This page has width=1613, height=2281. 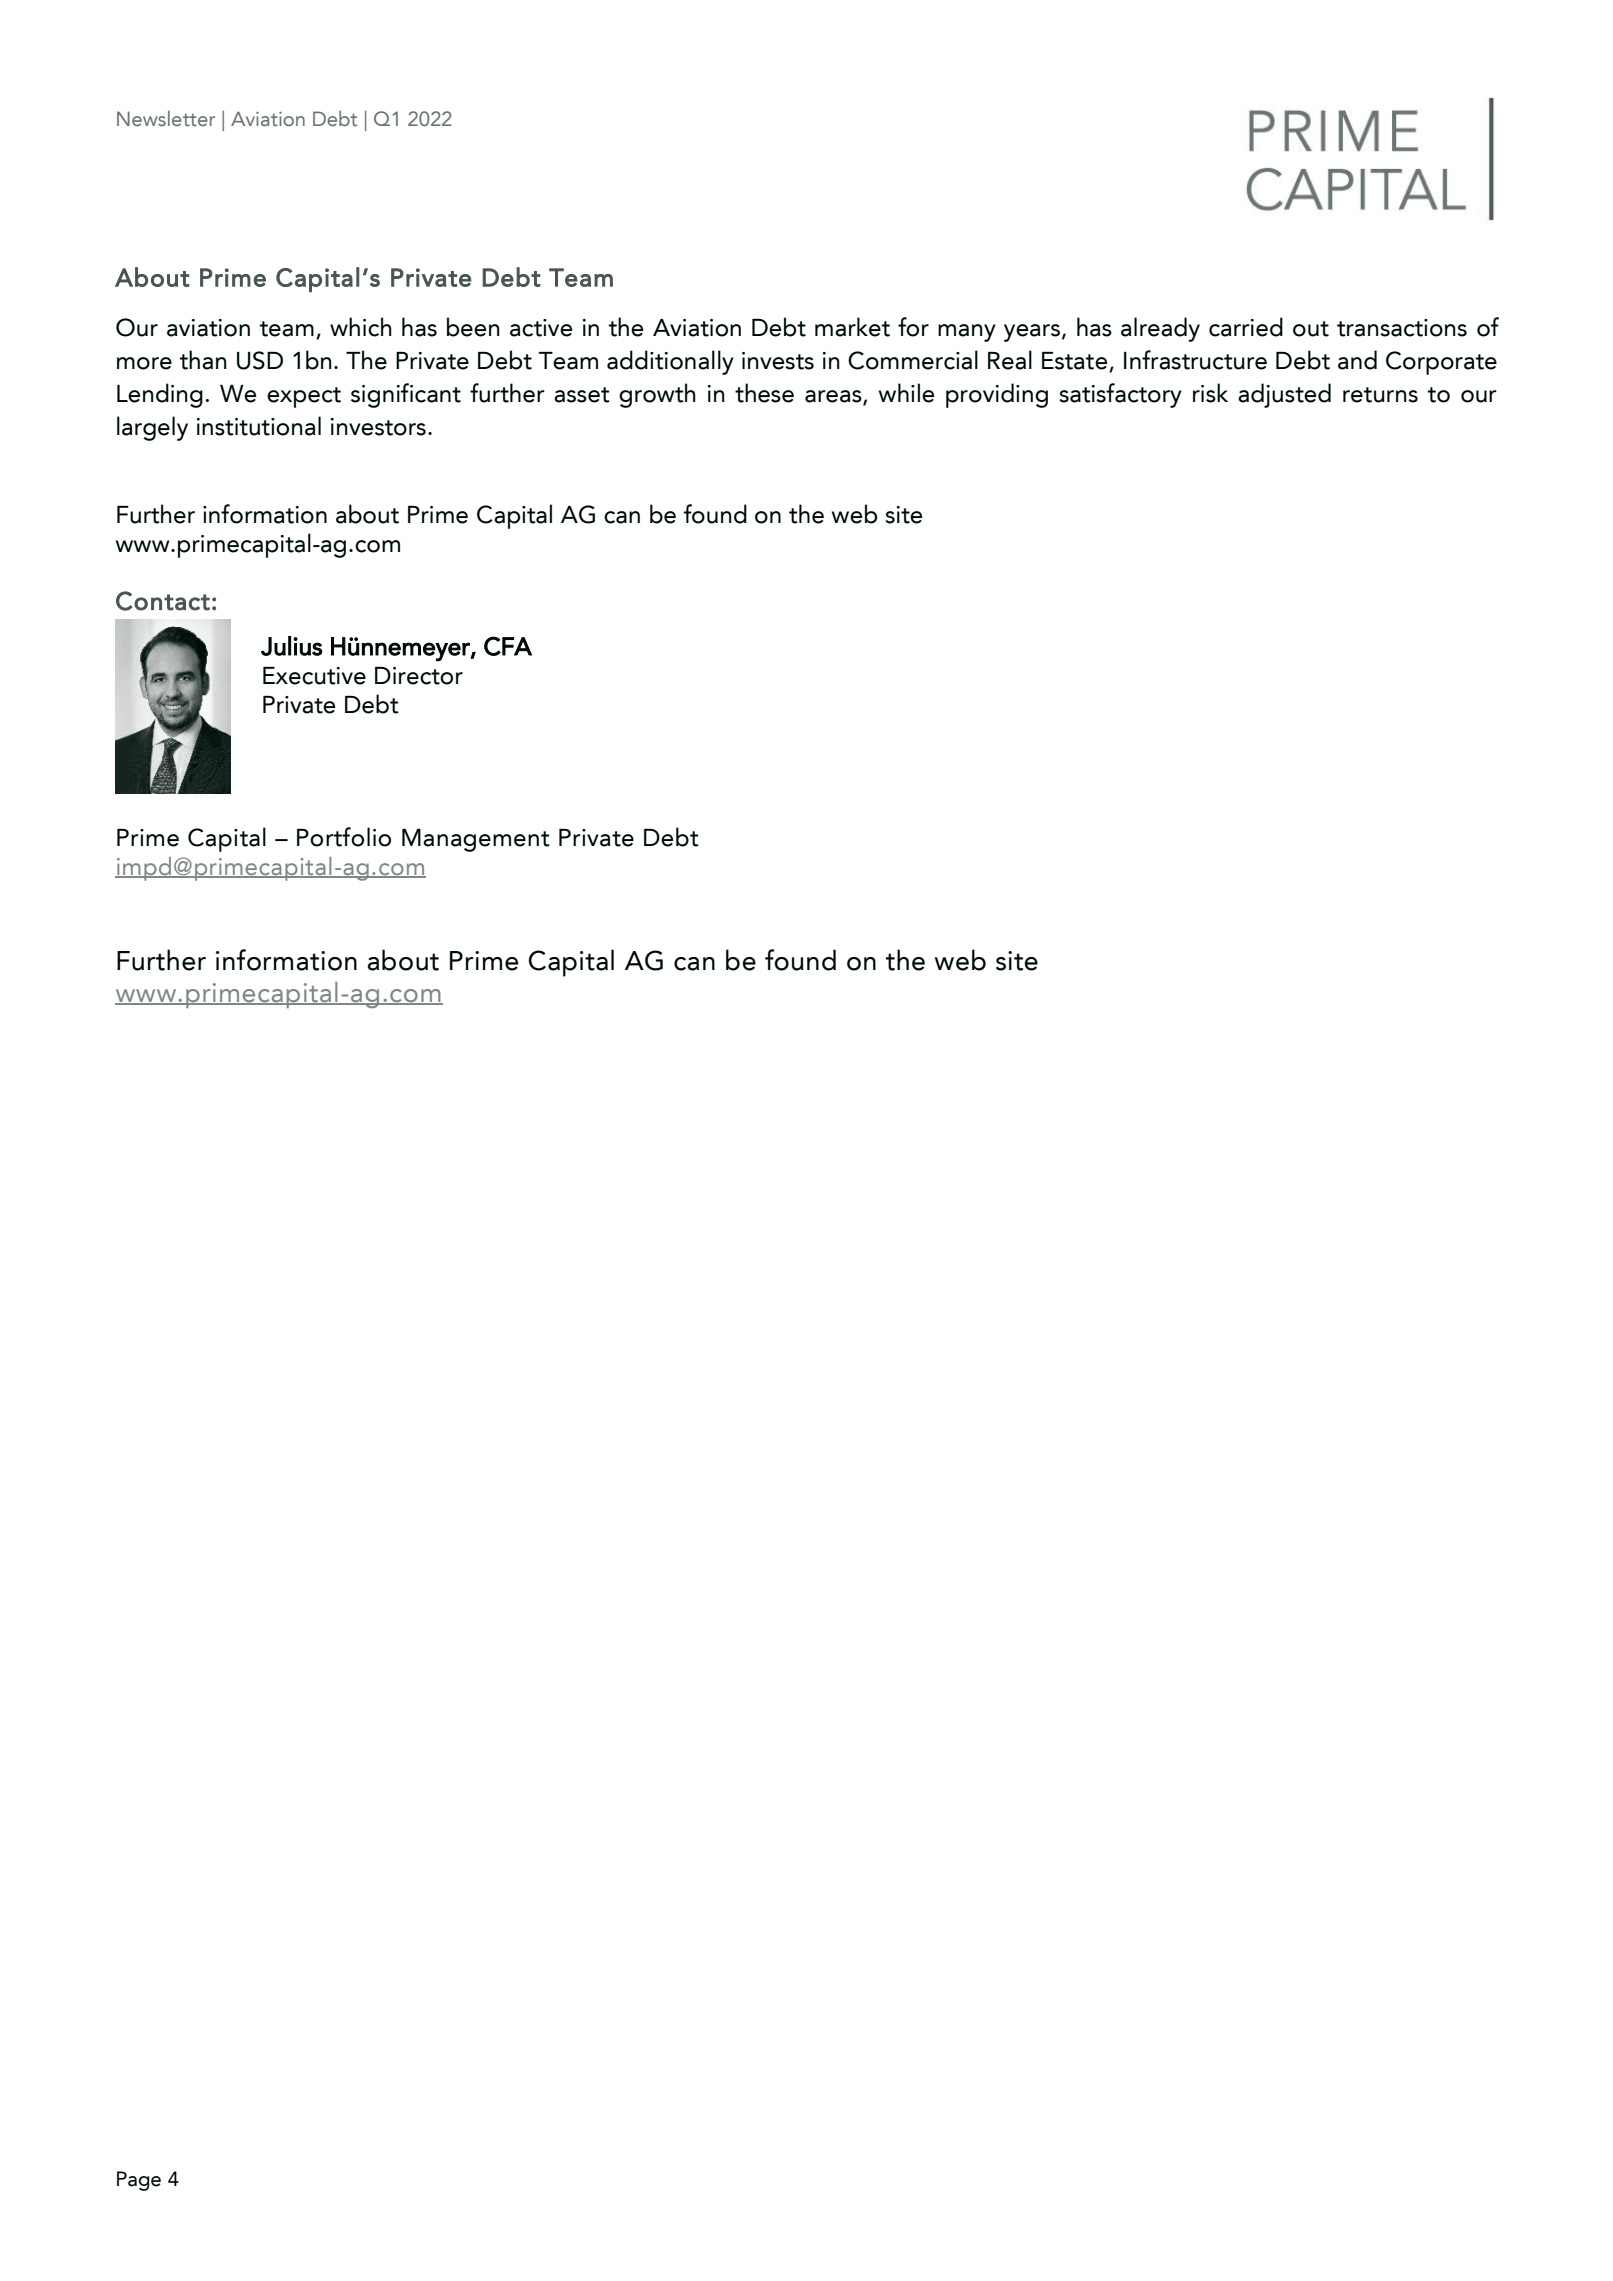 What do you see at coordinates (508, 646) in the page?
I see `CFA` at bounding box center [508, 646].
